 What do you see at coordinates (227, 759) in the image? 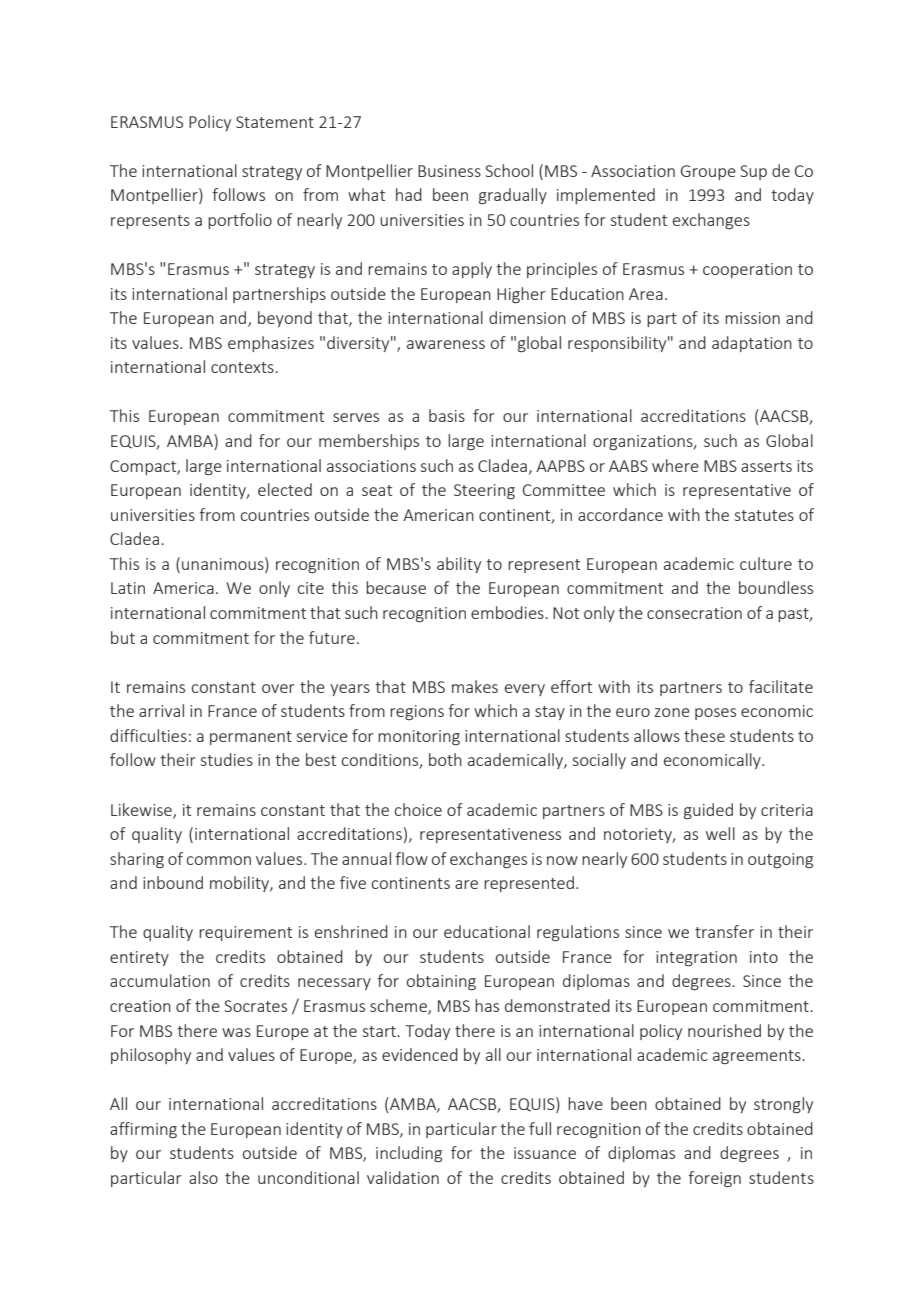
I see `studies` at bounding box center [227, 759].
